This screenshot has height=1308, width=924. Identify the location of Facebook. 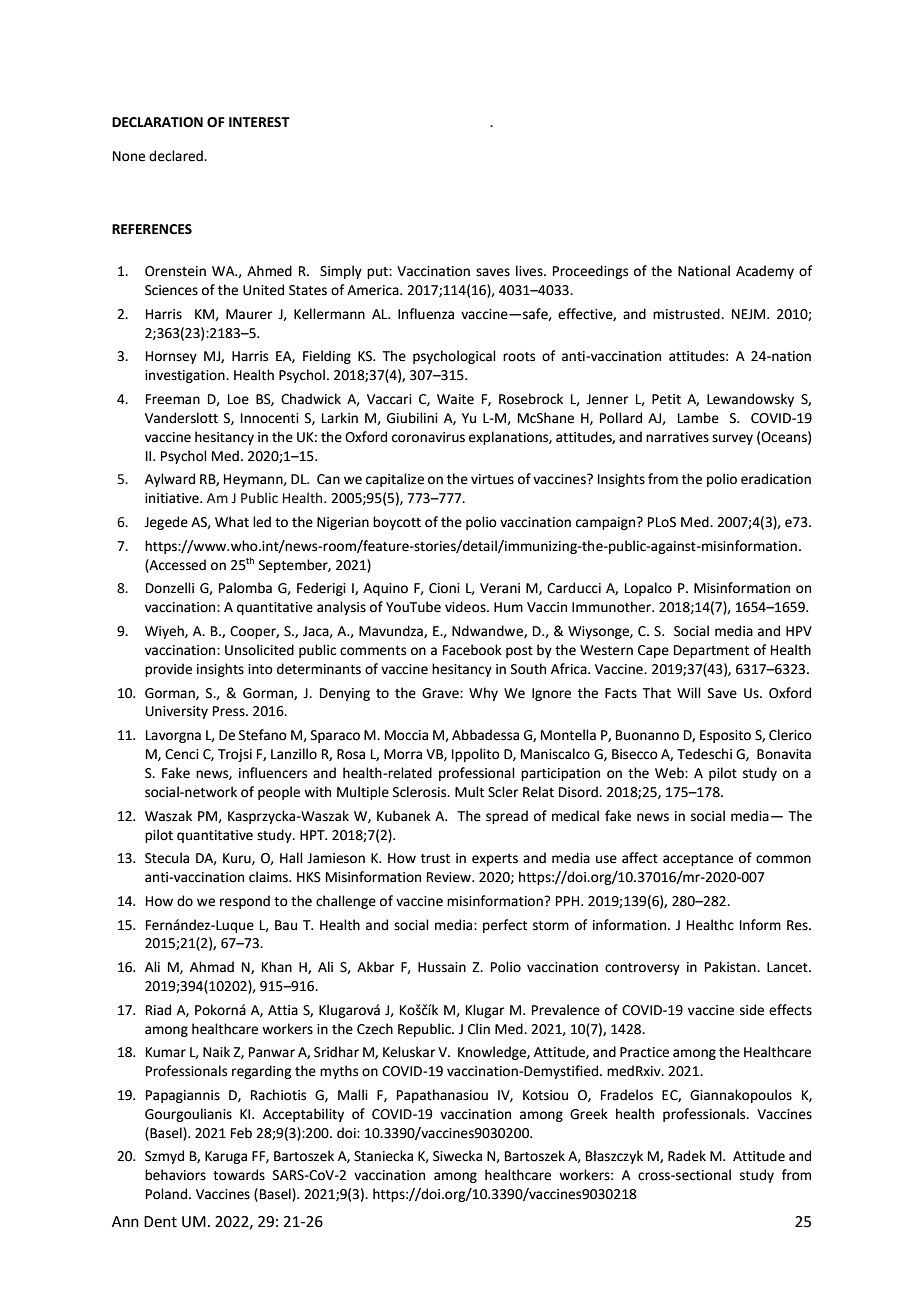
(472, 650).
